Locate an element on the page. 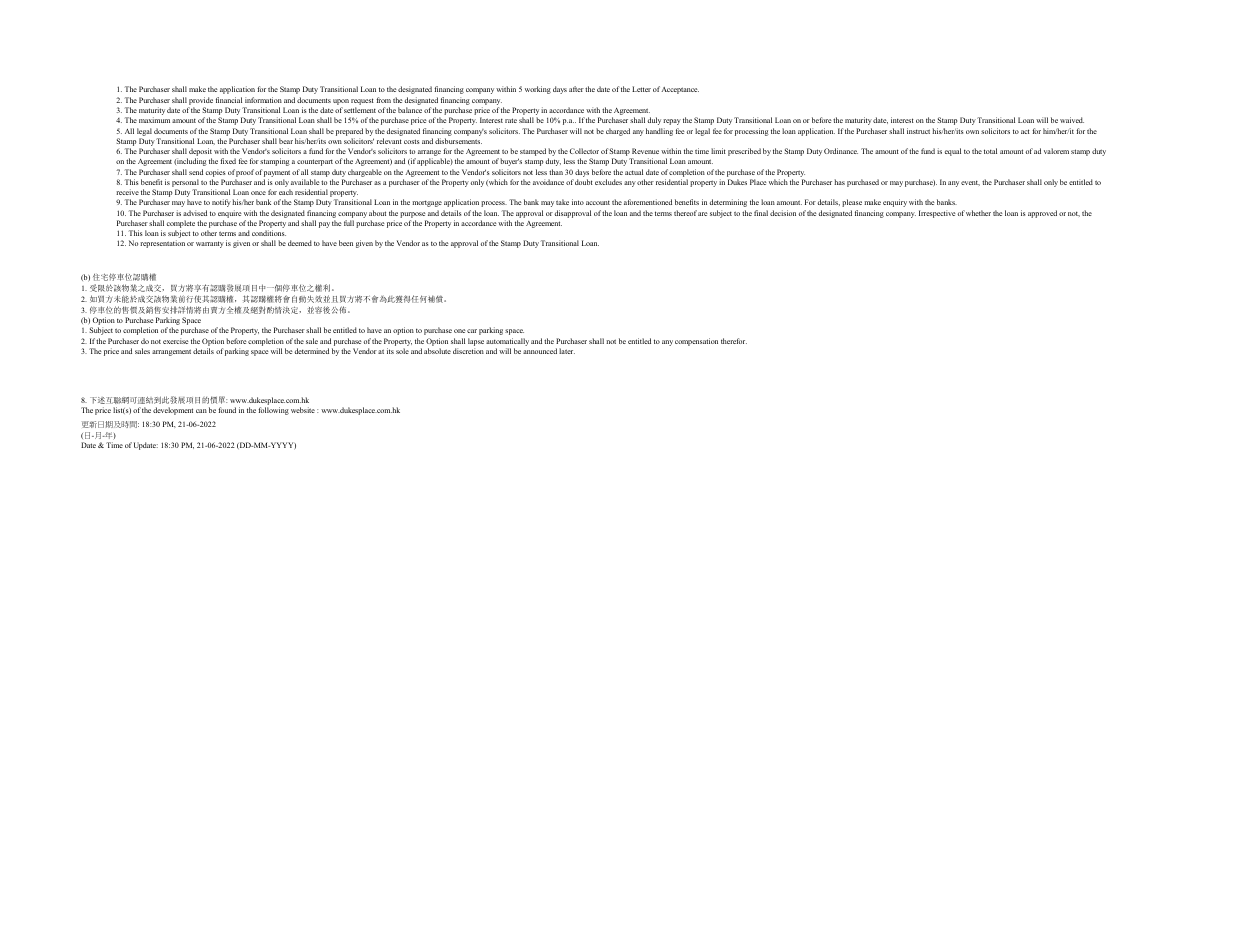 The image size is (1233, 952). Irrespective is located at coordinates (937, 214).
